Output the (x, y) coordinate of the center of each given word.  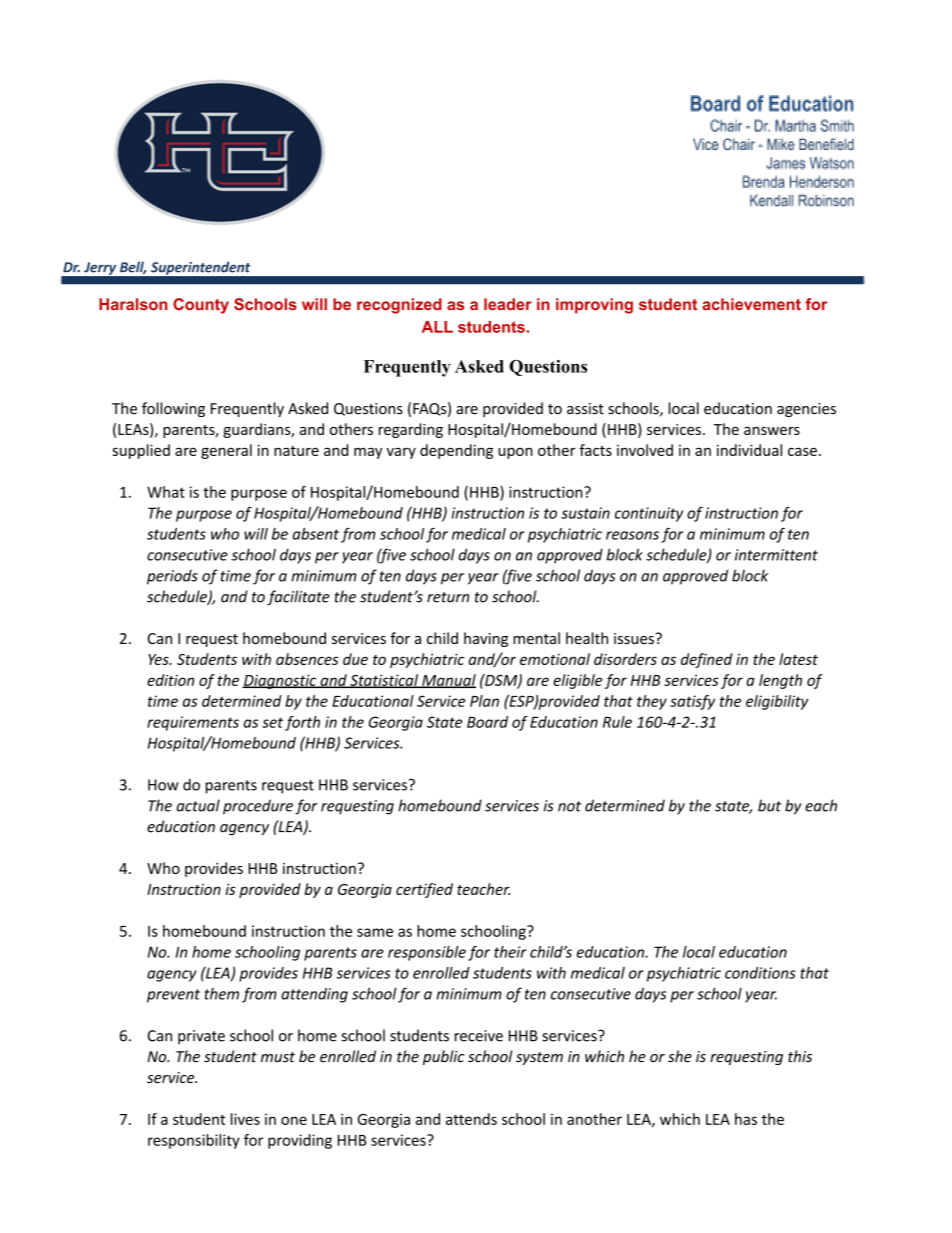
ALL (437, 327)
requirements (193, 723)
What (166, 492)
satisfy (692, 702)
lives (245, 1119)
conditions (760, 973)
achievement (751, 304)
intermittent (776, 555)
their (510, 952)
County (201, 306)
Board (487, 722)
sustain (585, 513)
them (221, 994)
